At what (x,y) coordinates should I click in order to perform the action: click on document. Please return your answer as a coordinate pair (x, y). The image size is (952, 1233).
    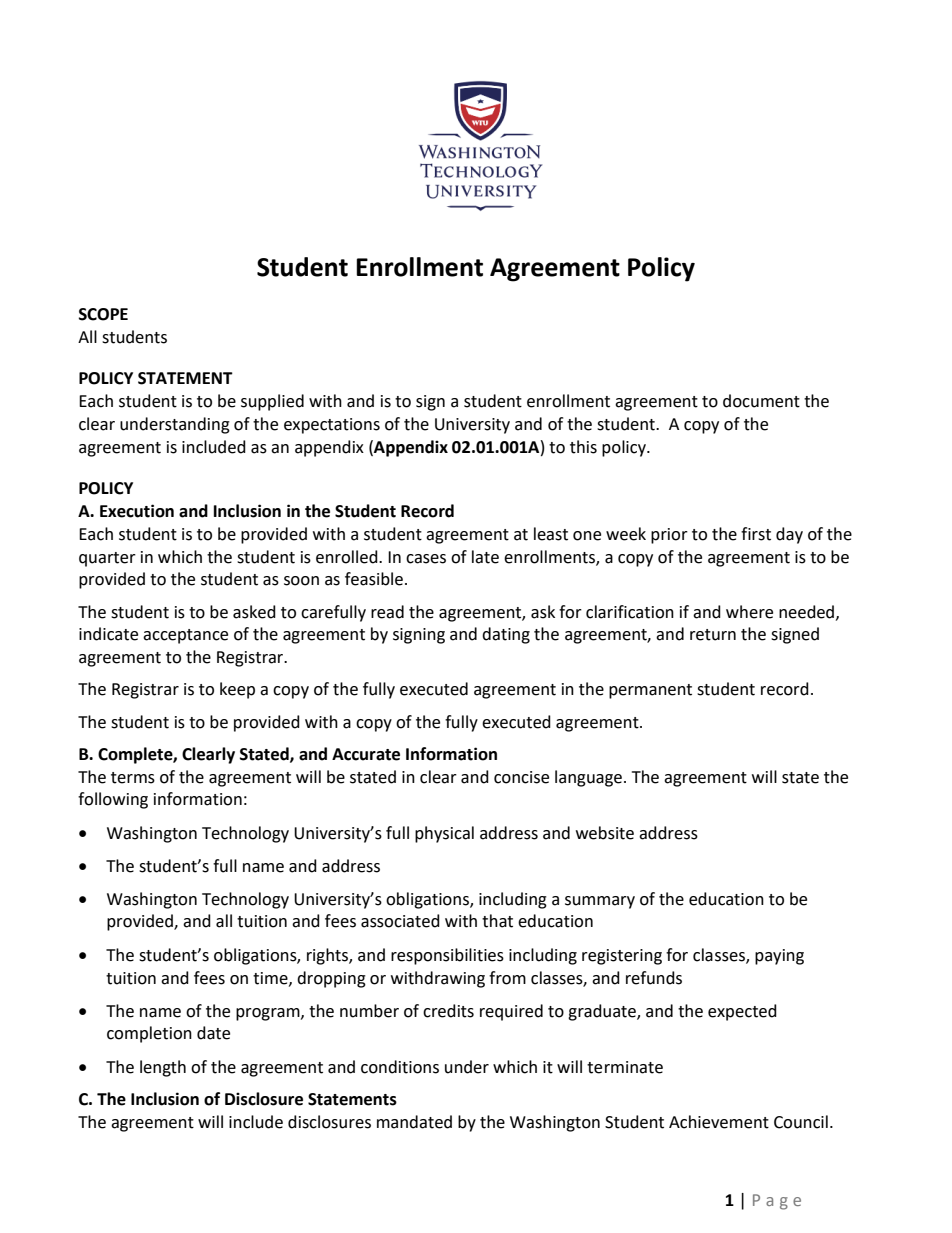
    Looking at the image, I should click on (761, 401).
